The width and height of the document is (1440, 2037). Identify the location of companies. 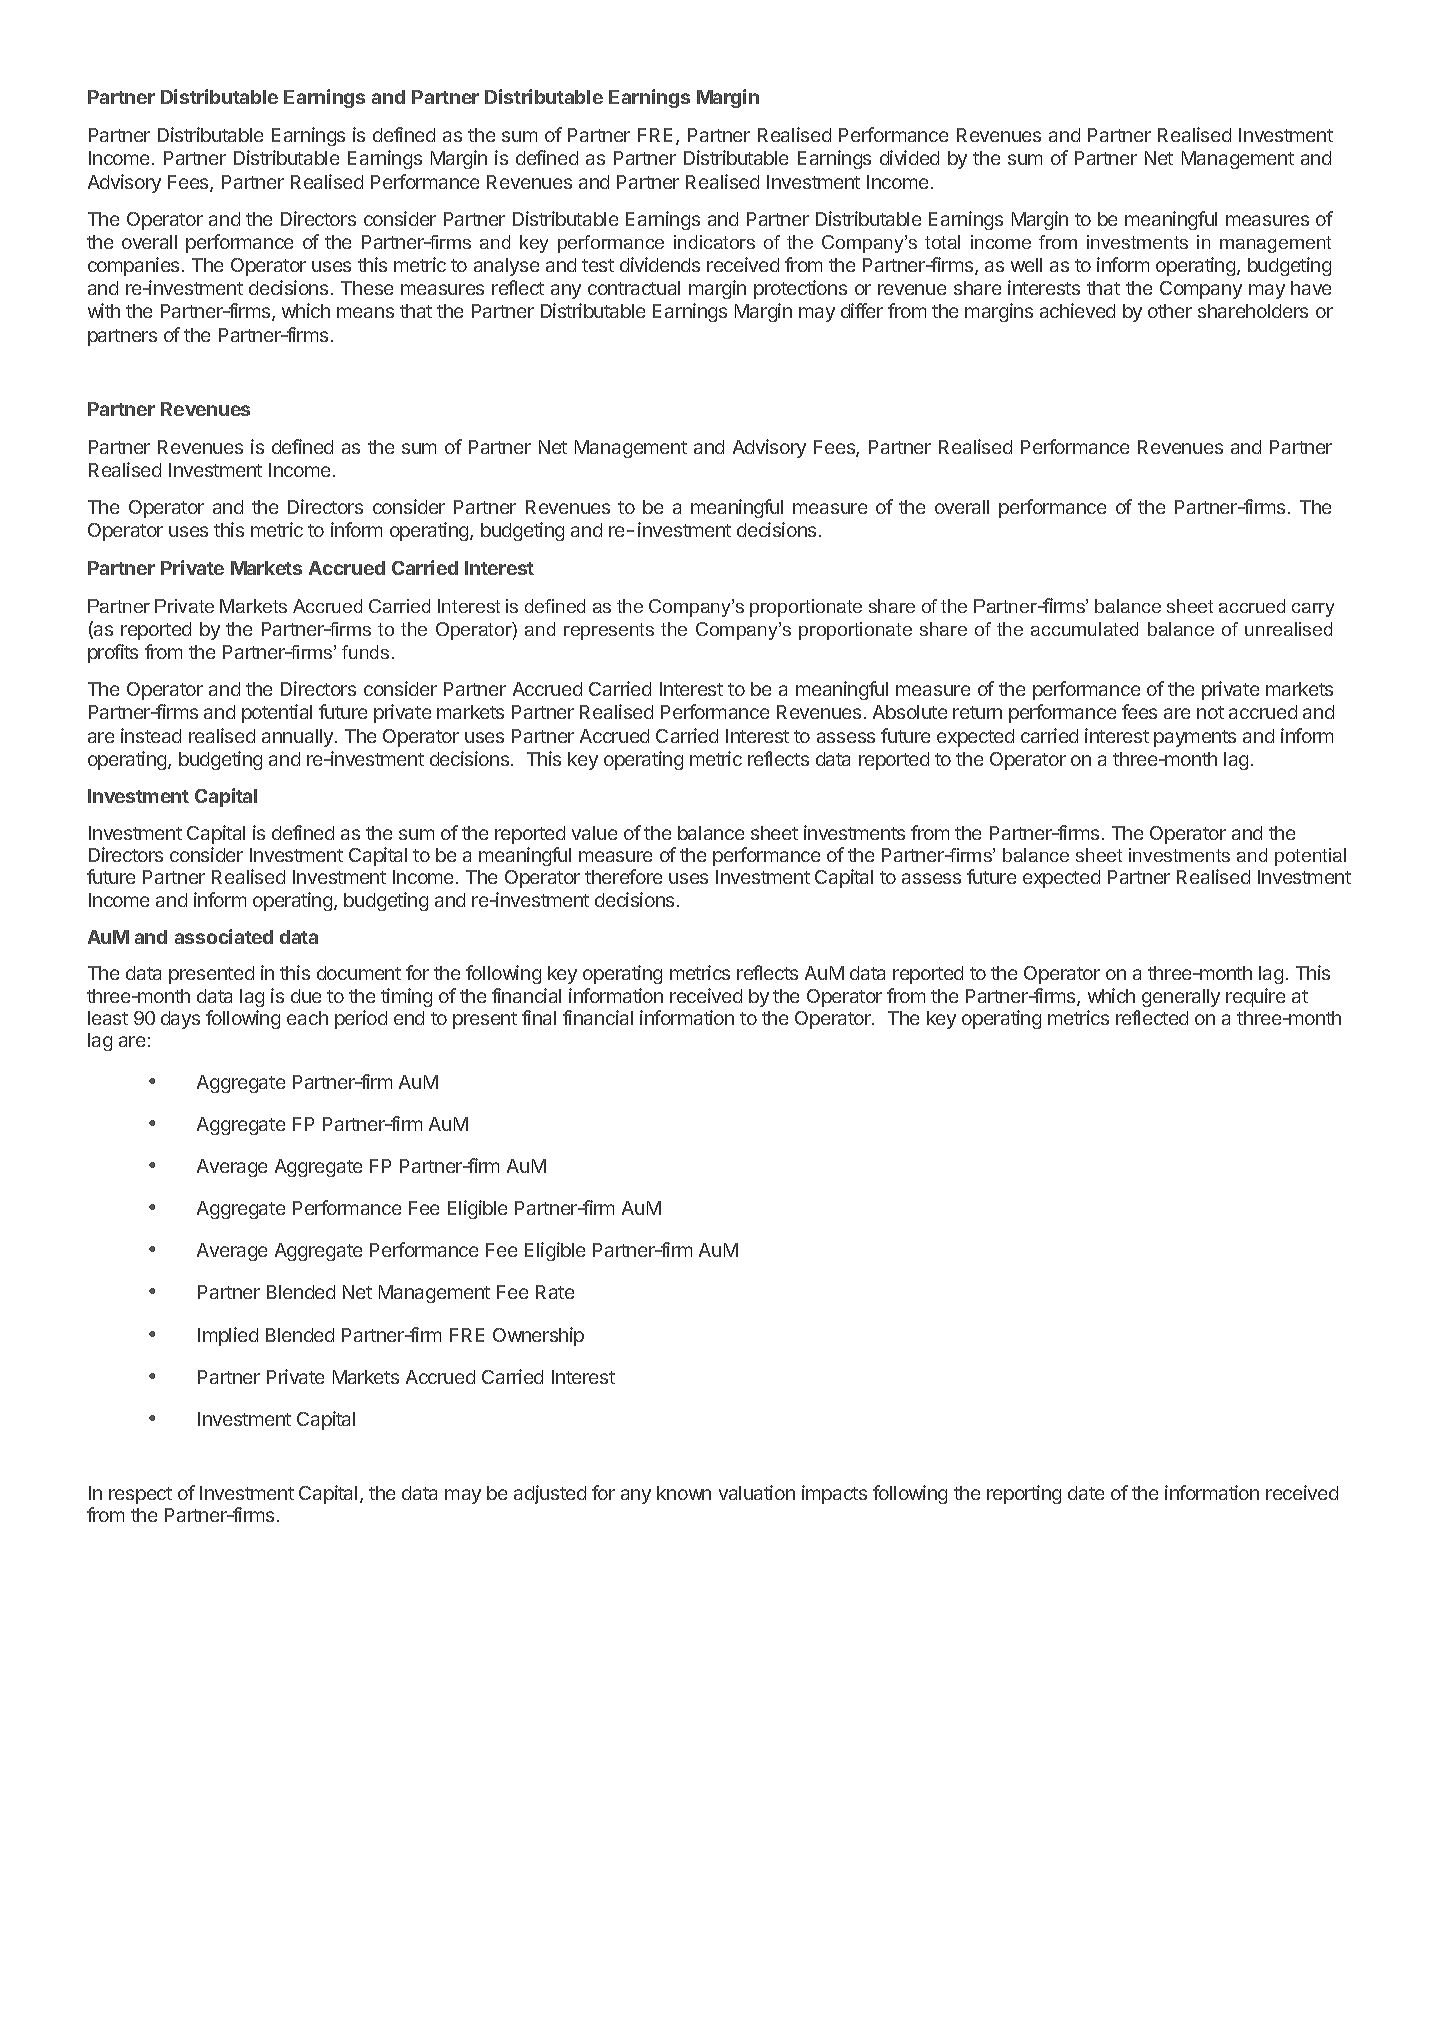
(133, 266).
